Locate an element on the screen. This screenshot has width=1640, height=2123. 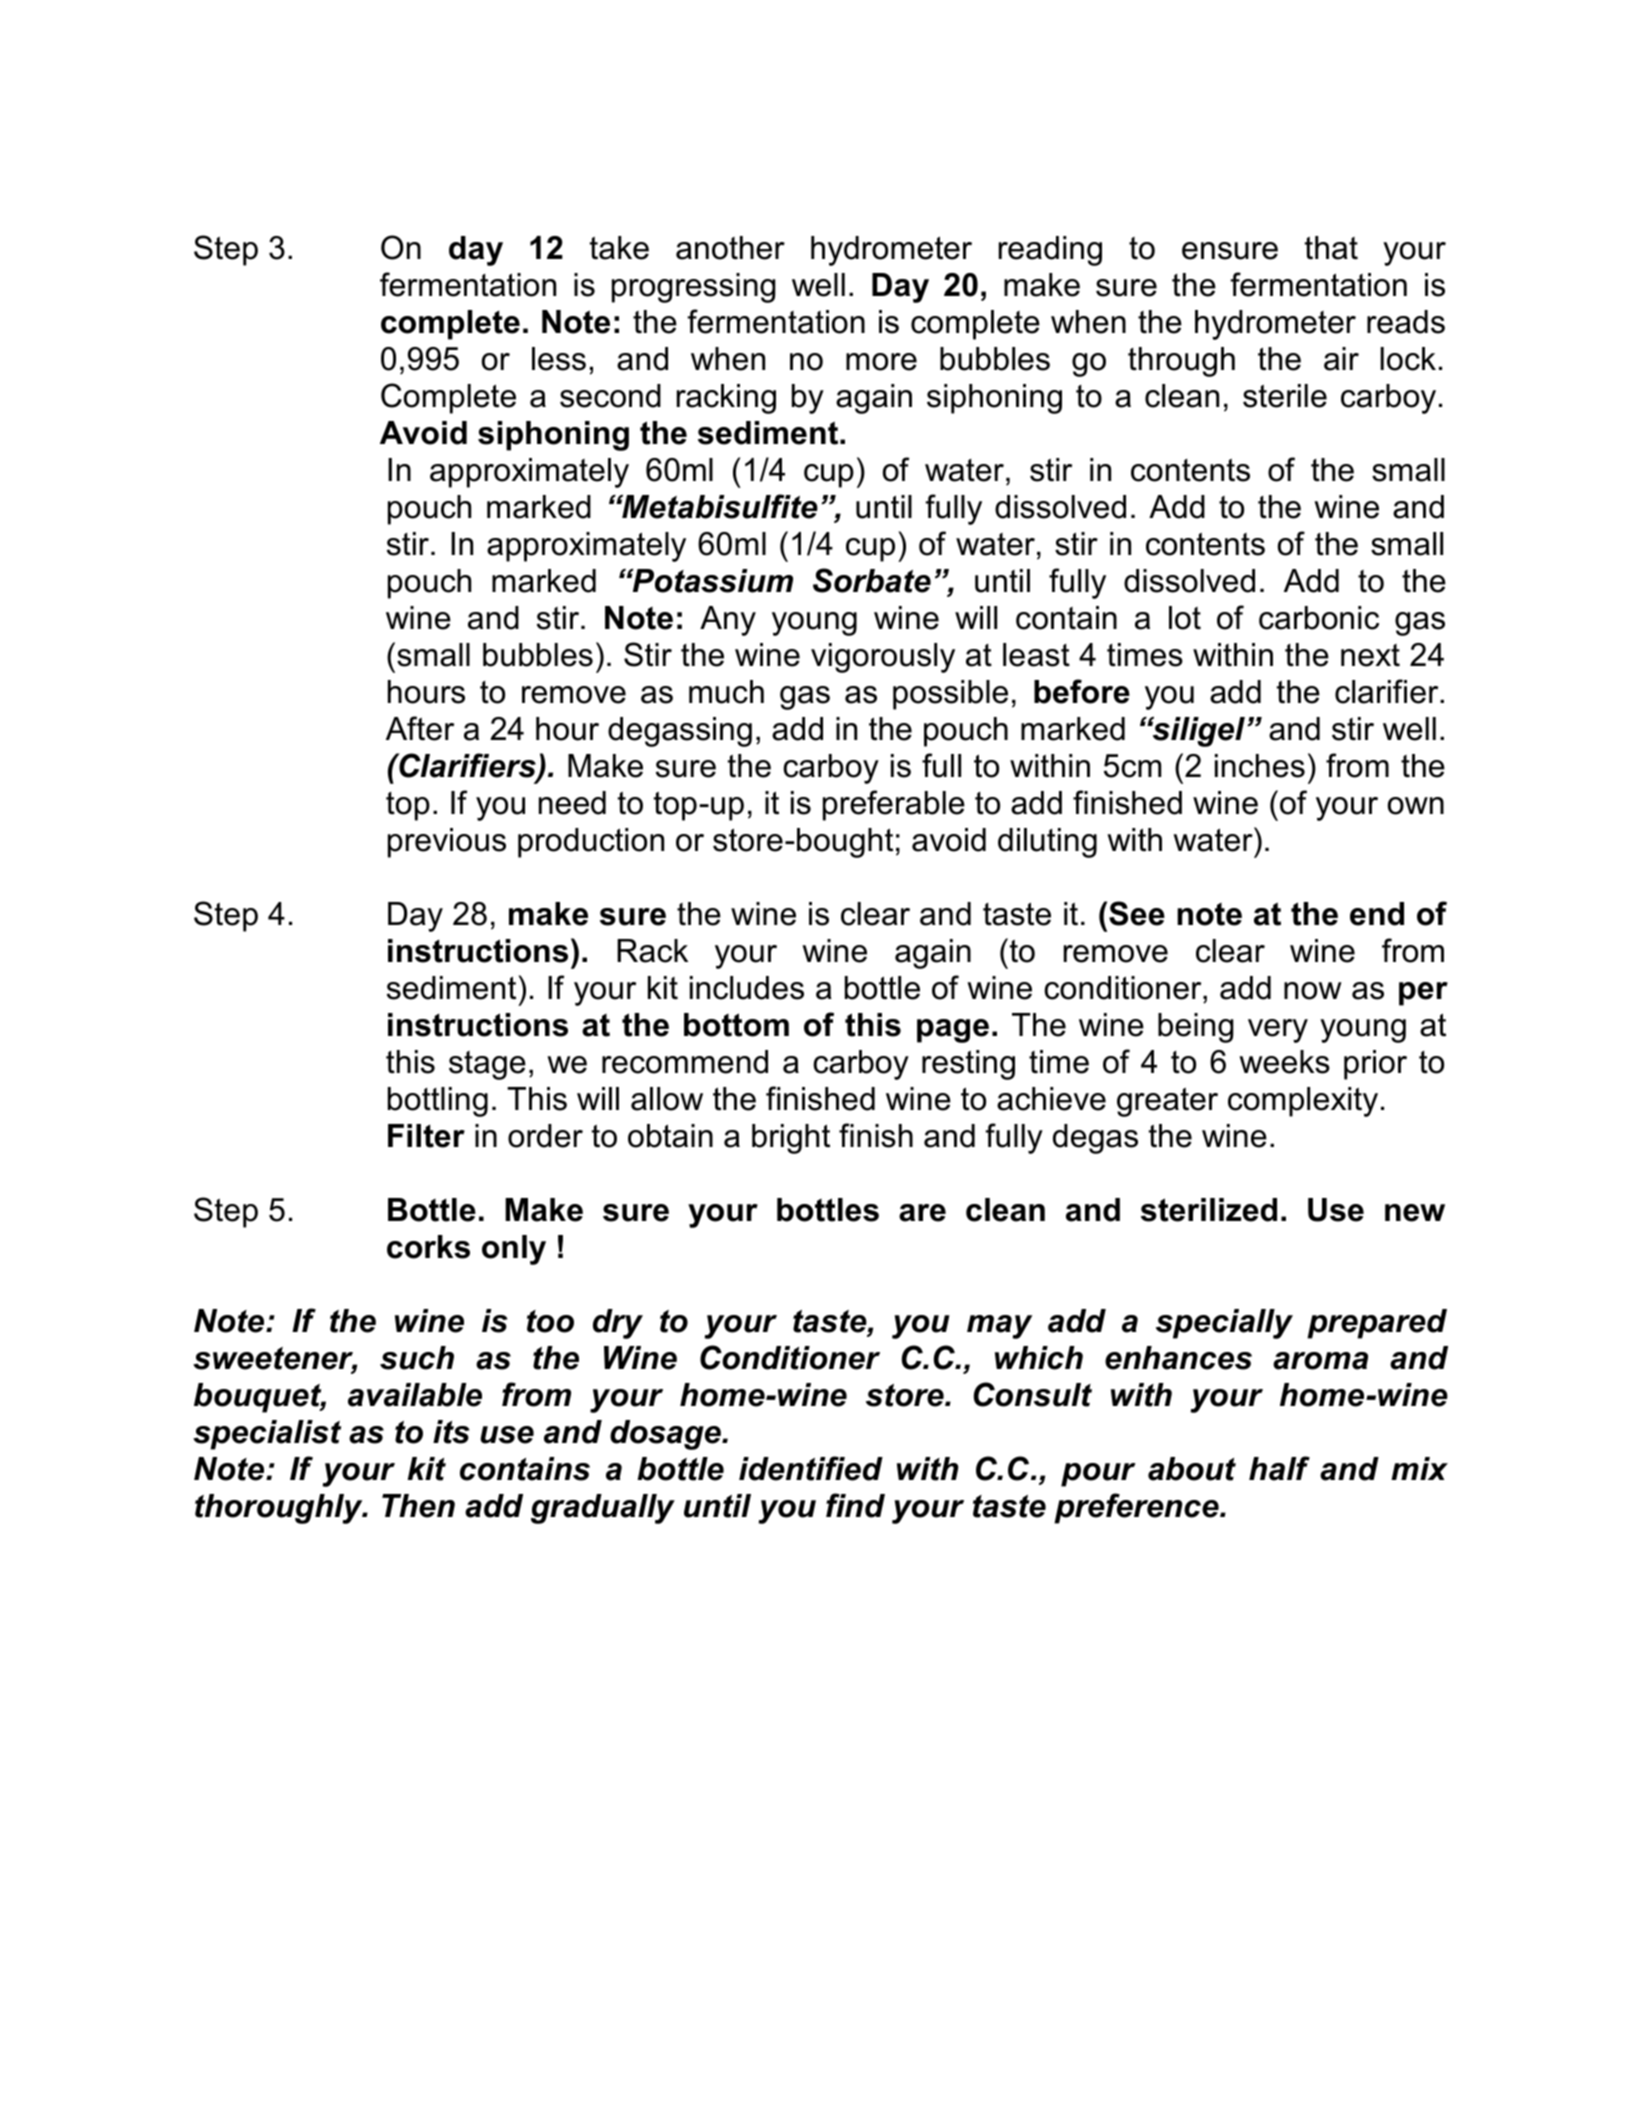
less is located at coordinates (559, 359).
